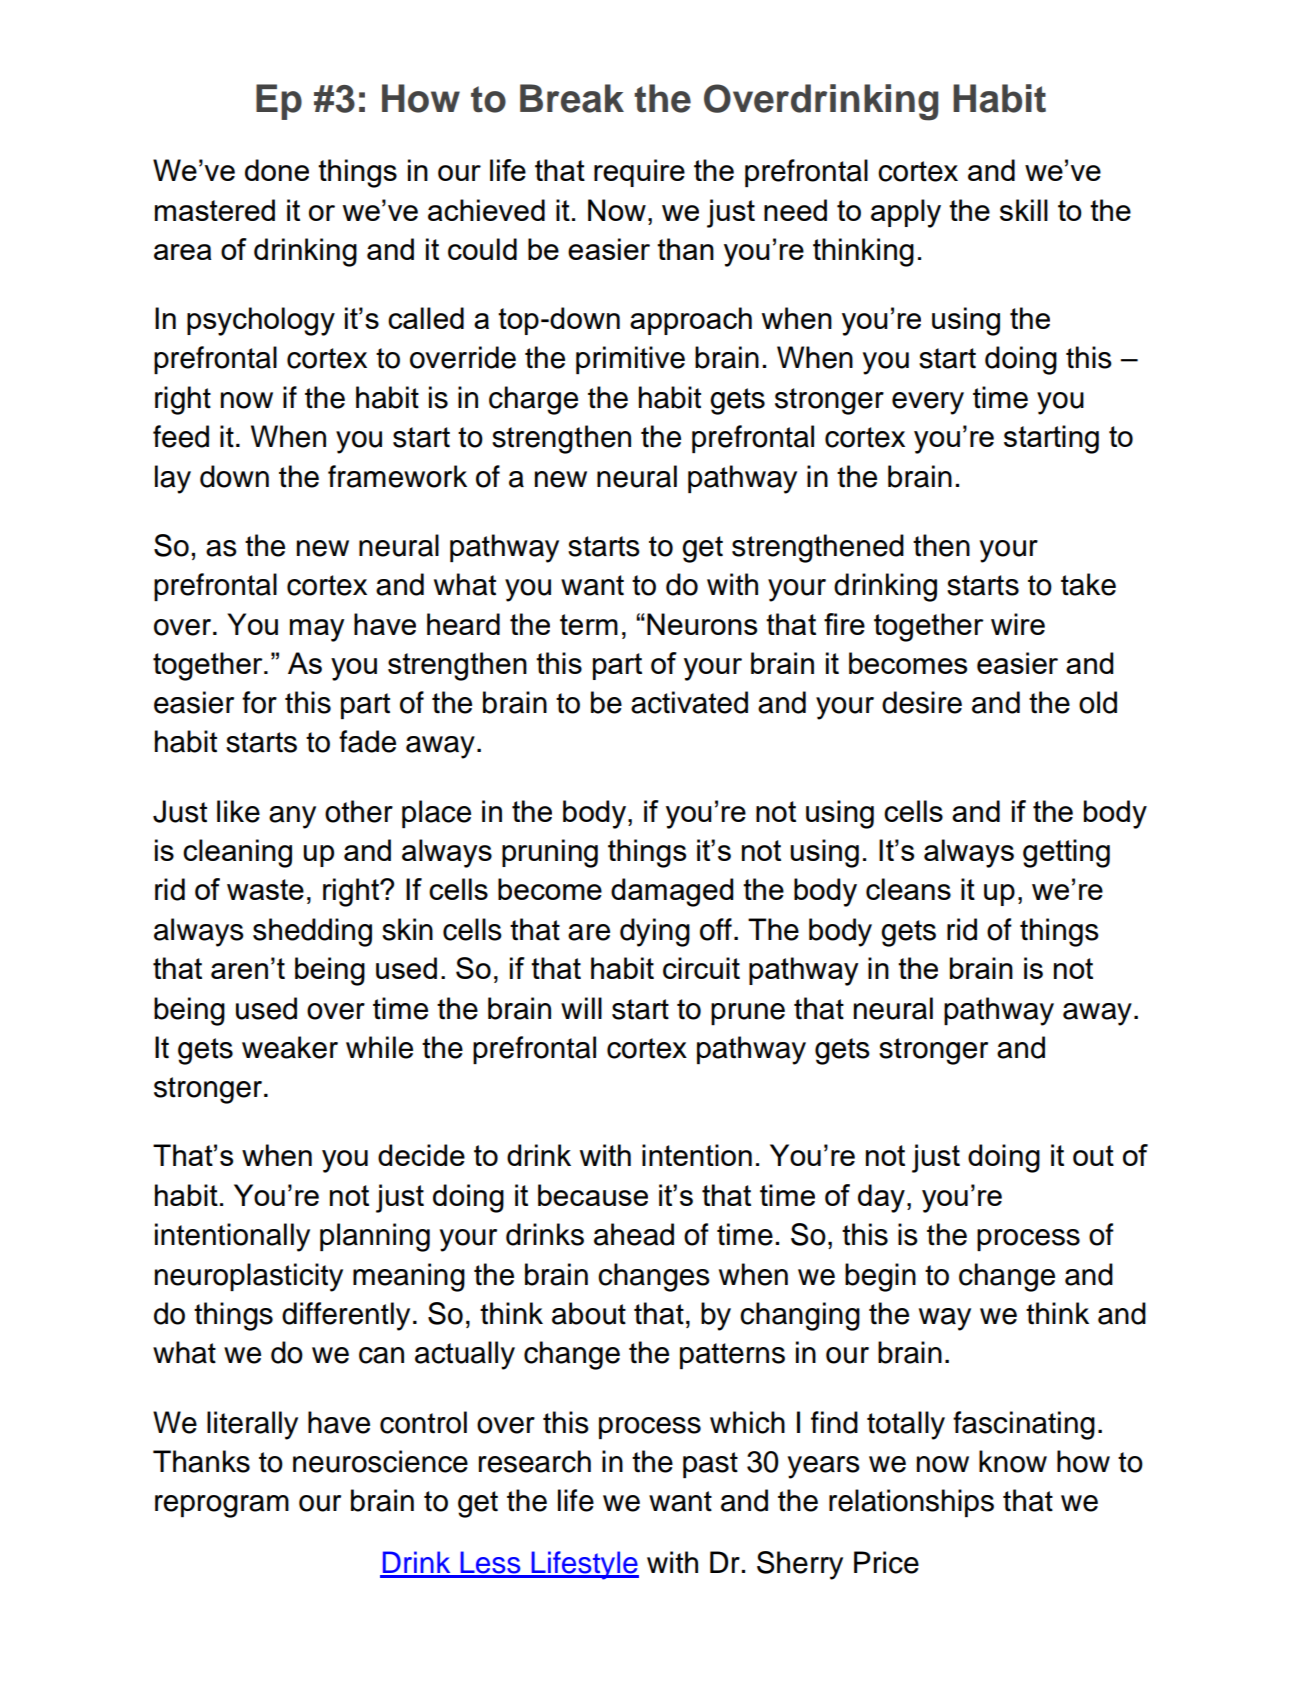 The width and height of the image is (1301, 1684). What do you see at coordinates (222, 1506) in the image?
I see `reprogram` at bounding box center [222, 1506].
